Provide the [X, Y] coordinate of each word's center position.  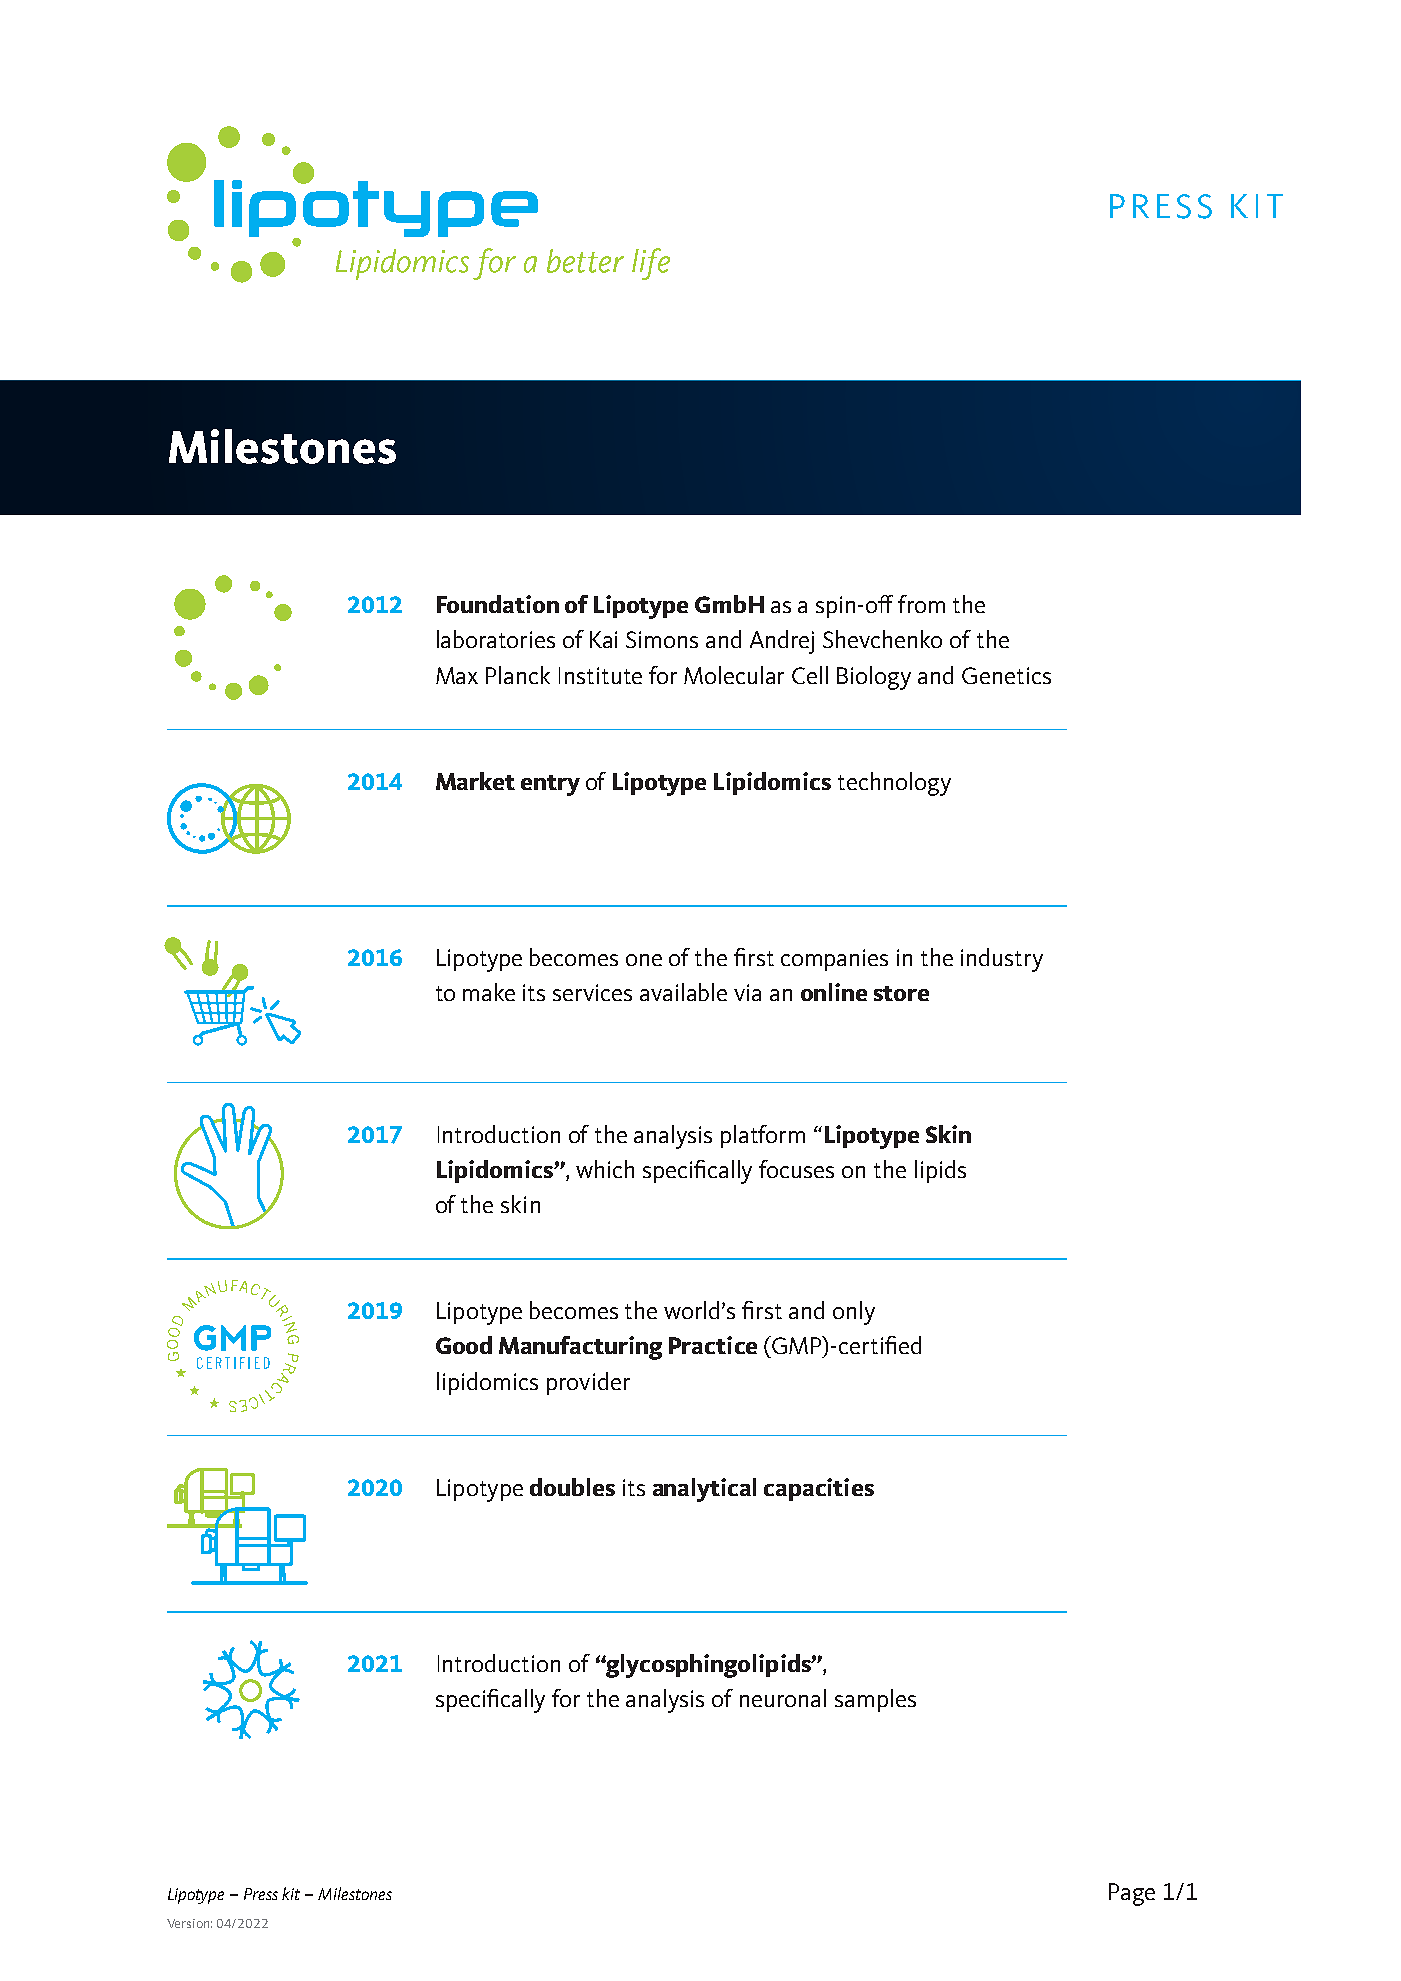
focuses [796, 1169]
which [605, 1169]
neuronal [783, 1698]
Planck [518, 675]
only [854, 1313]
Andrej [782, 642]
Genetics [1006, 675]
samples [875, 1700]
